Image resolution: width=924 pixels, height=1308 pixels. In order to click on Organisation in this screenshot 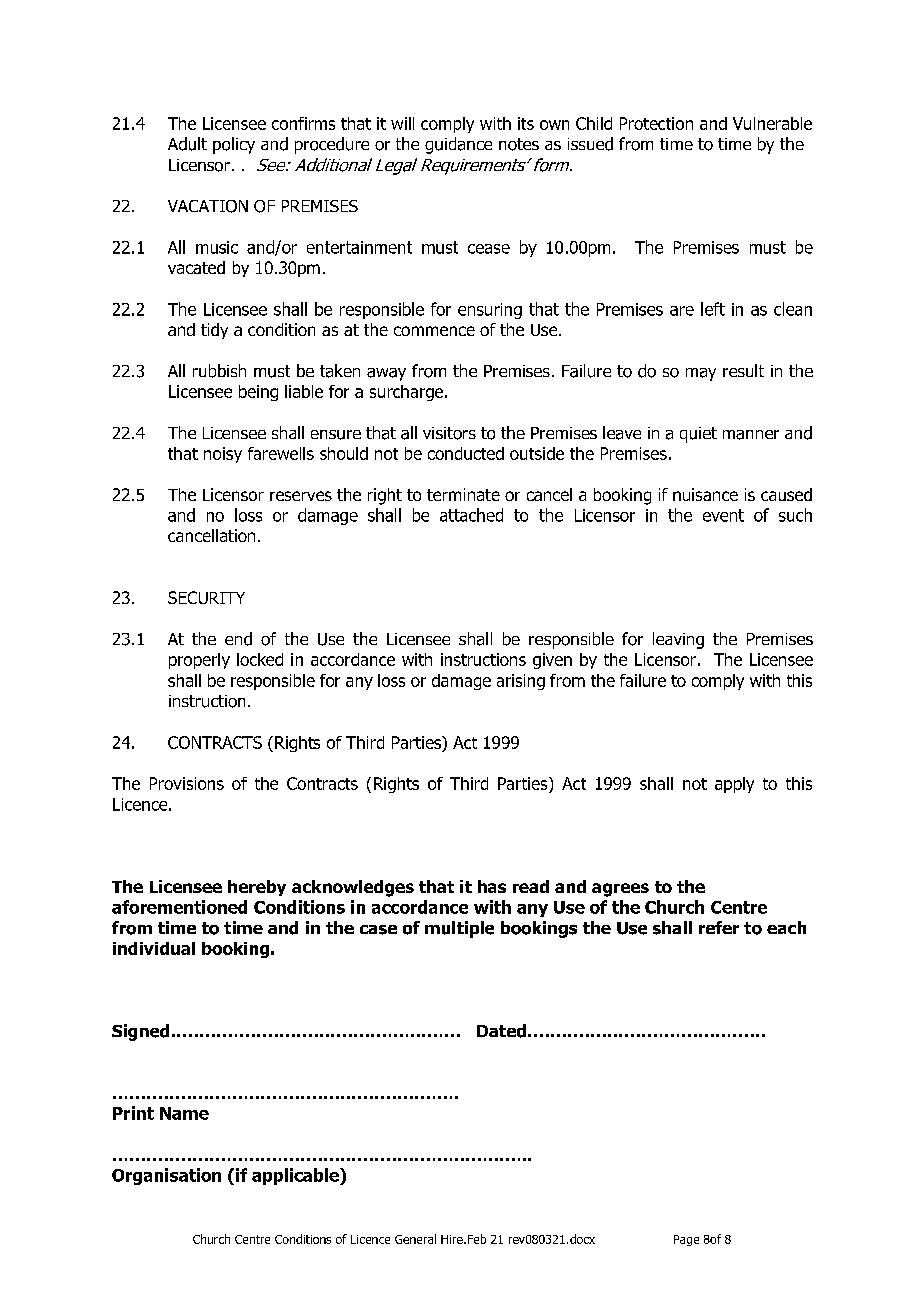, I will do `click(166, 1176)`.
